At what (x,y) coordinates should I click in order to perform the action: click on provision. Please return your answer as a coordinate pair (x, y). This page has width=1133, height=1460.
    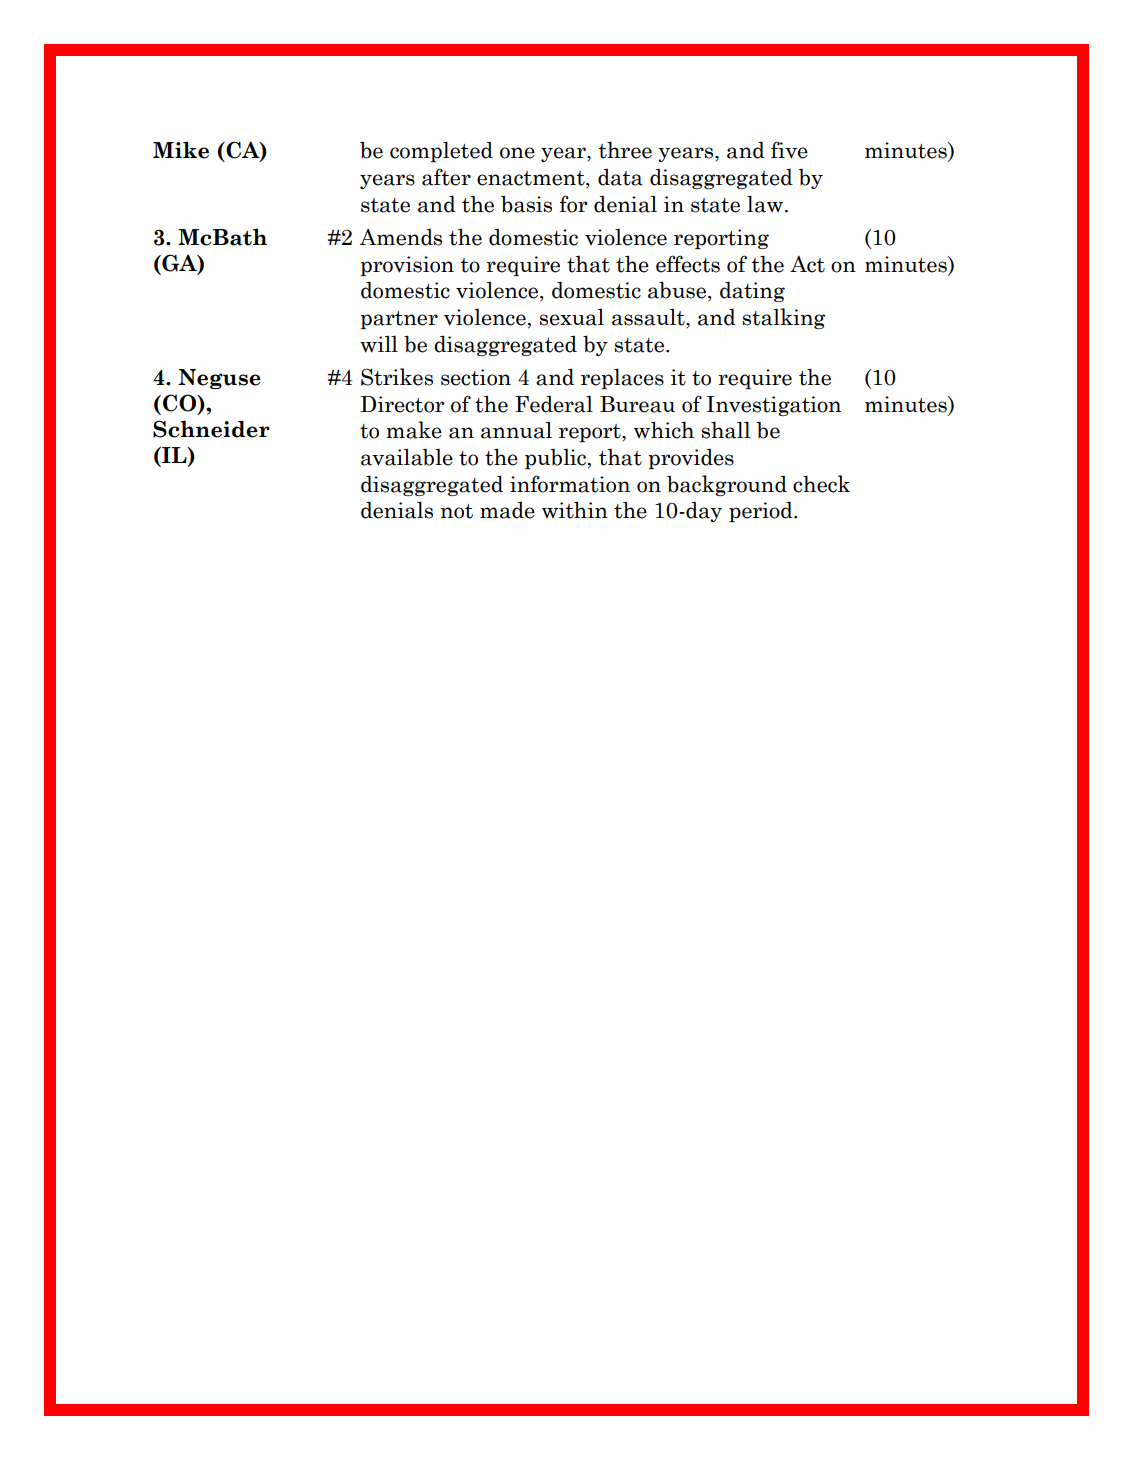
    Looking at the image, I should click on (407, 266).
